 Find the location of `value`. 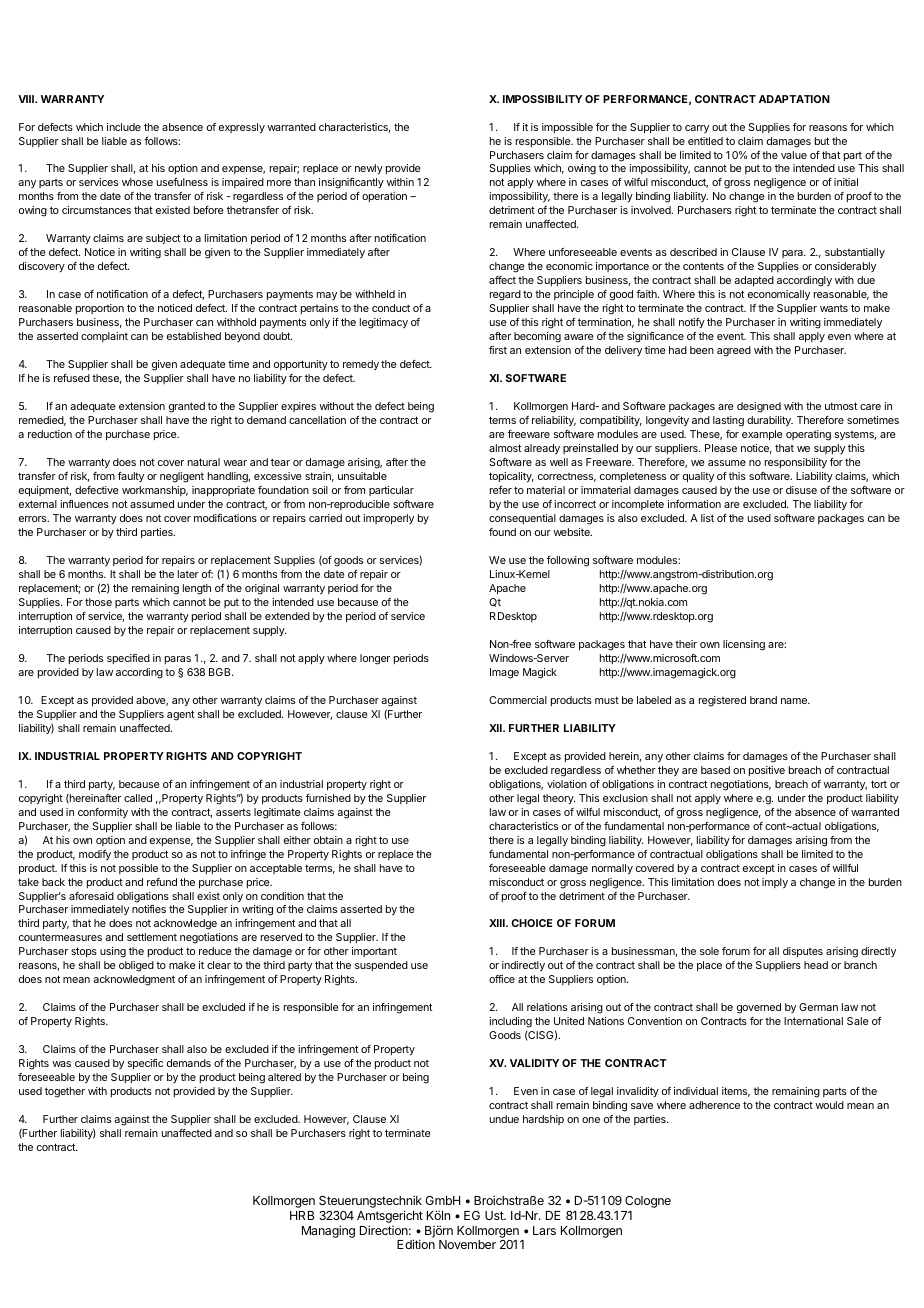

value is located at coordinates (794, 155).
